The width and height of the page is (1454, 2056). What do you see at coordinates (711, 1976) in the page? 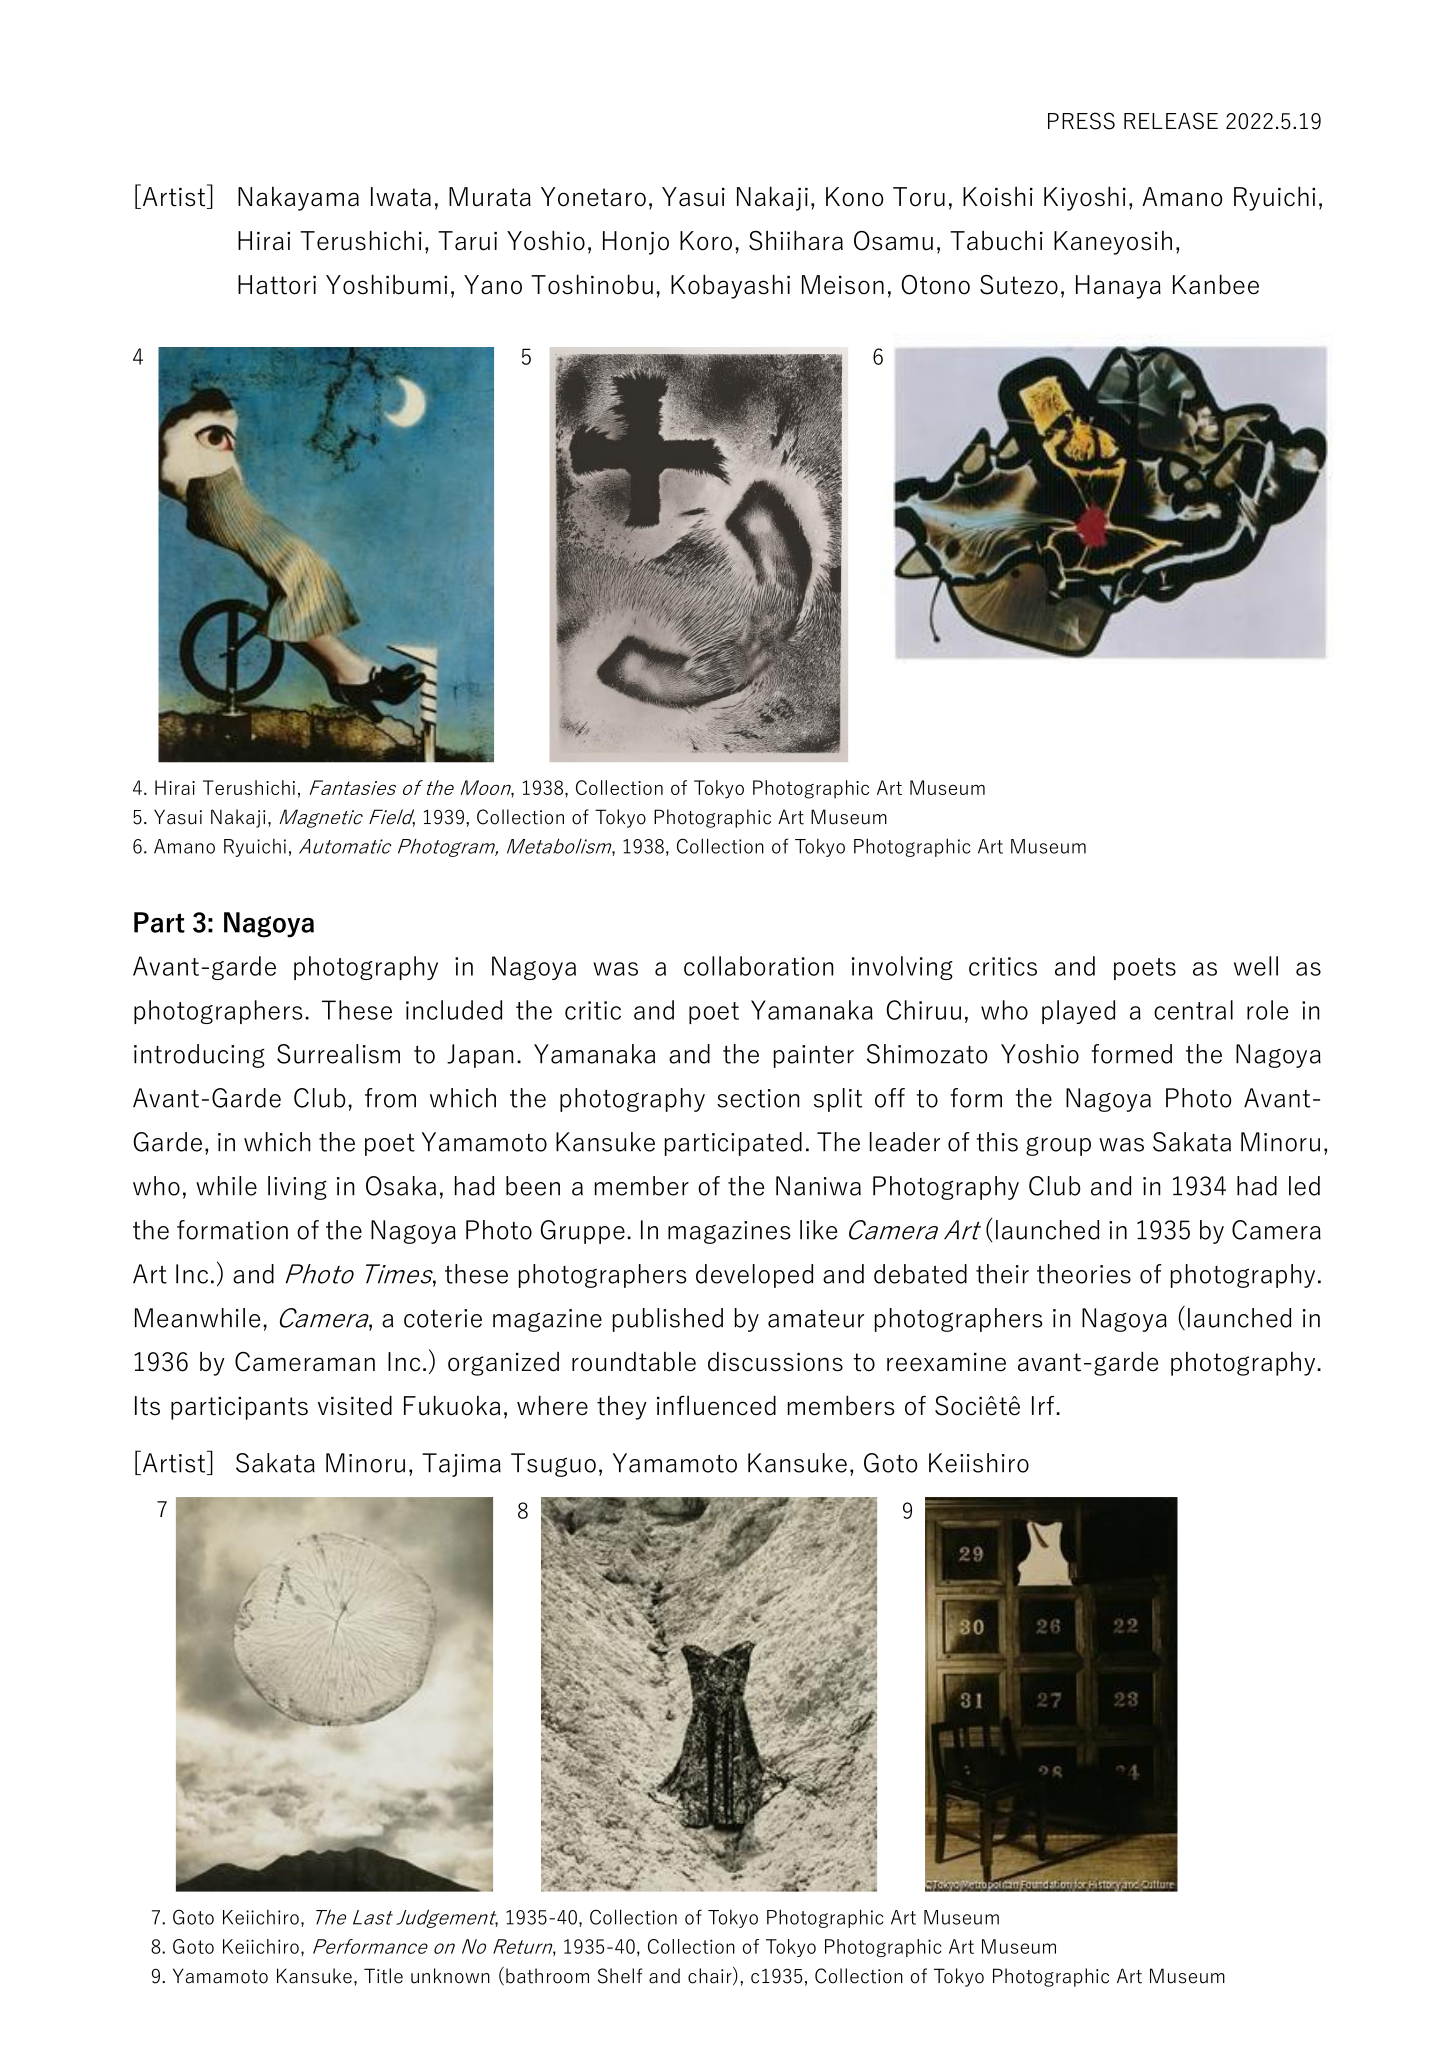
I see `chair` at bounding box center [711, 1976].
